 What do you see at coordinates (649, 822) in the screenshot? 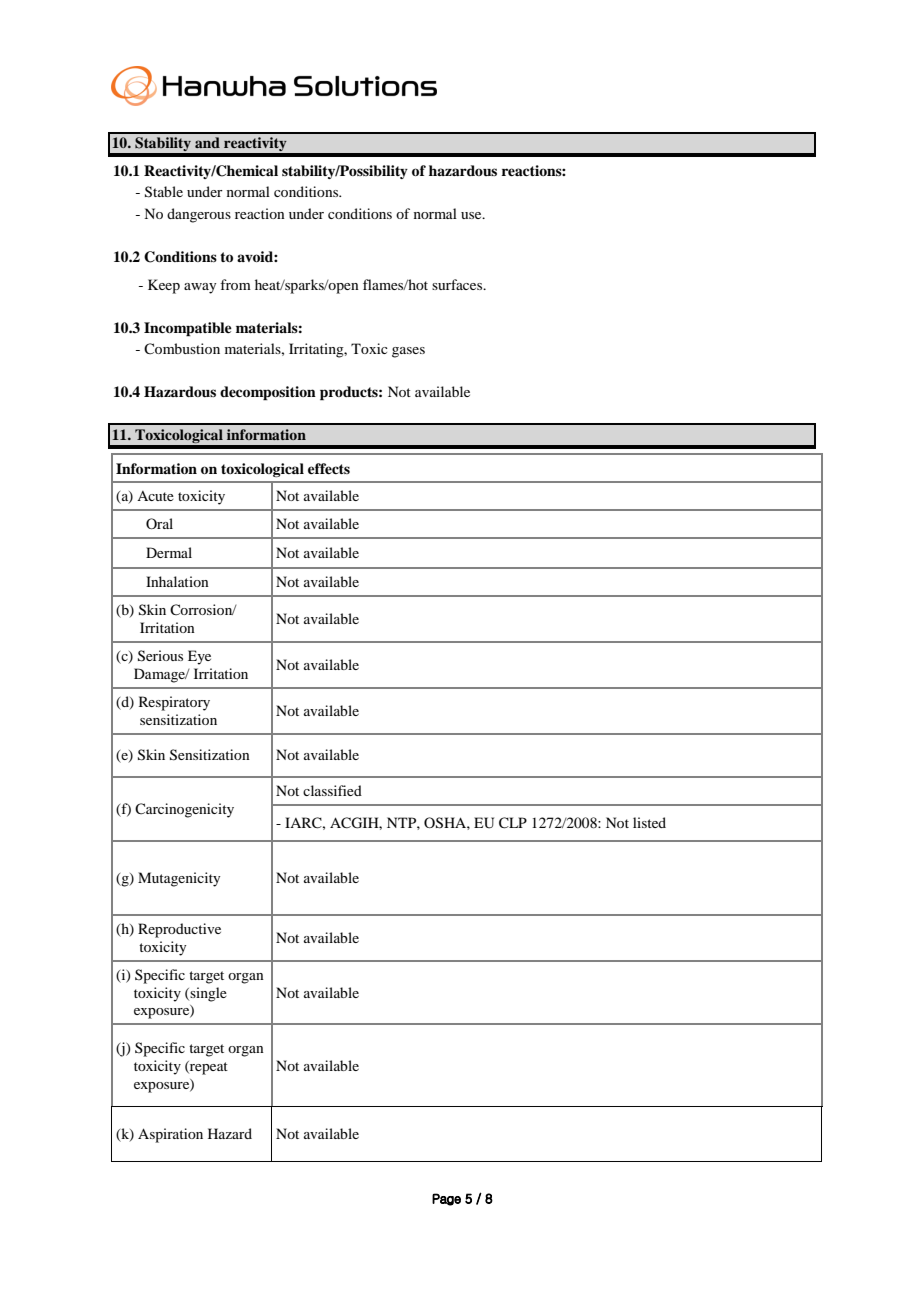
I see `listed` at bounding box center [649, 822].
